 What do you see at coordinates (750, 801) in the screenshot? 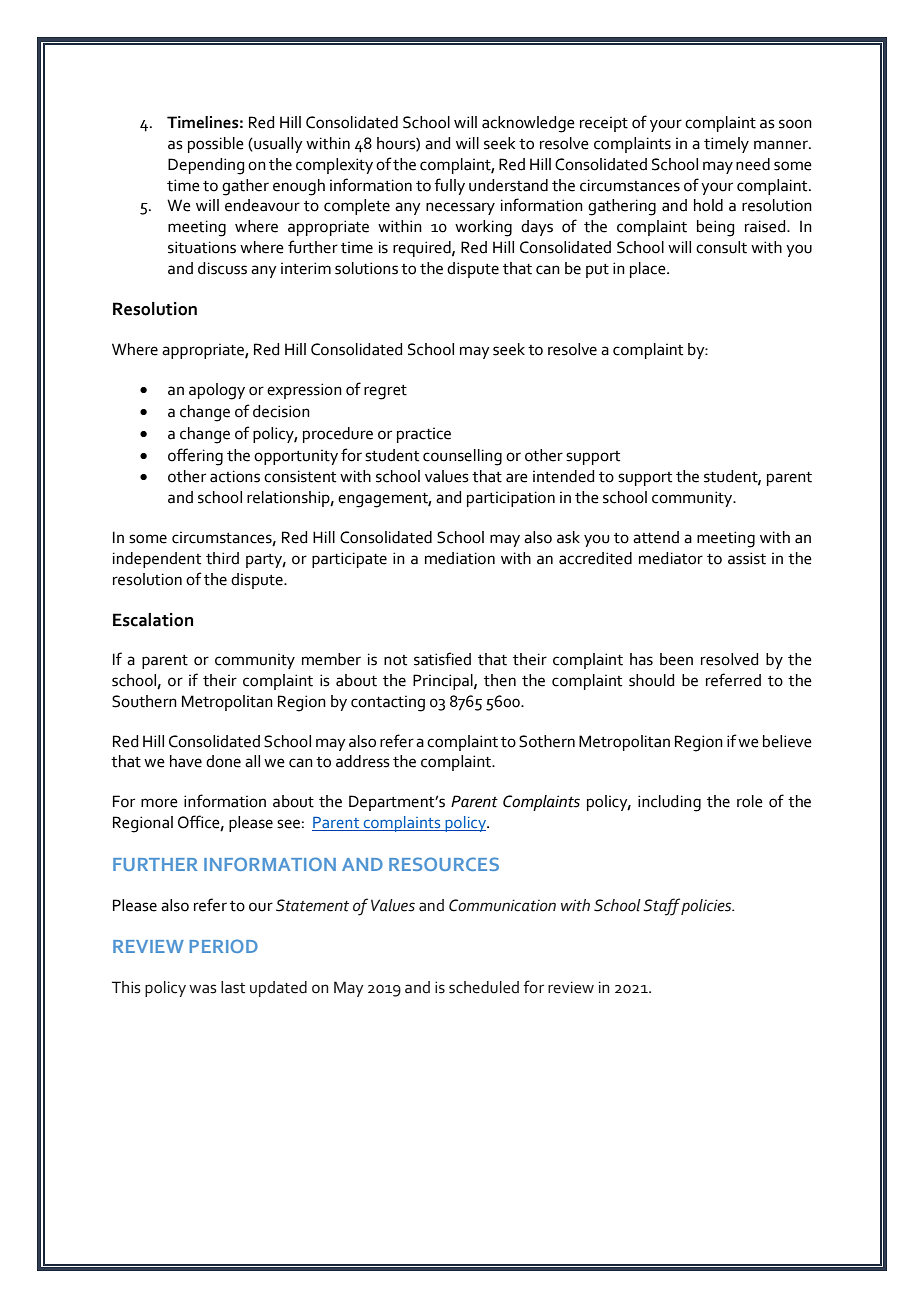
I see `role` at bounding box center [750, 801].
